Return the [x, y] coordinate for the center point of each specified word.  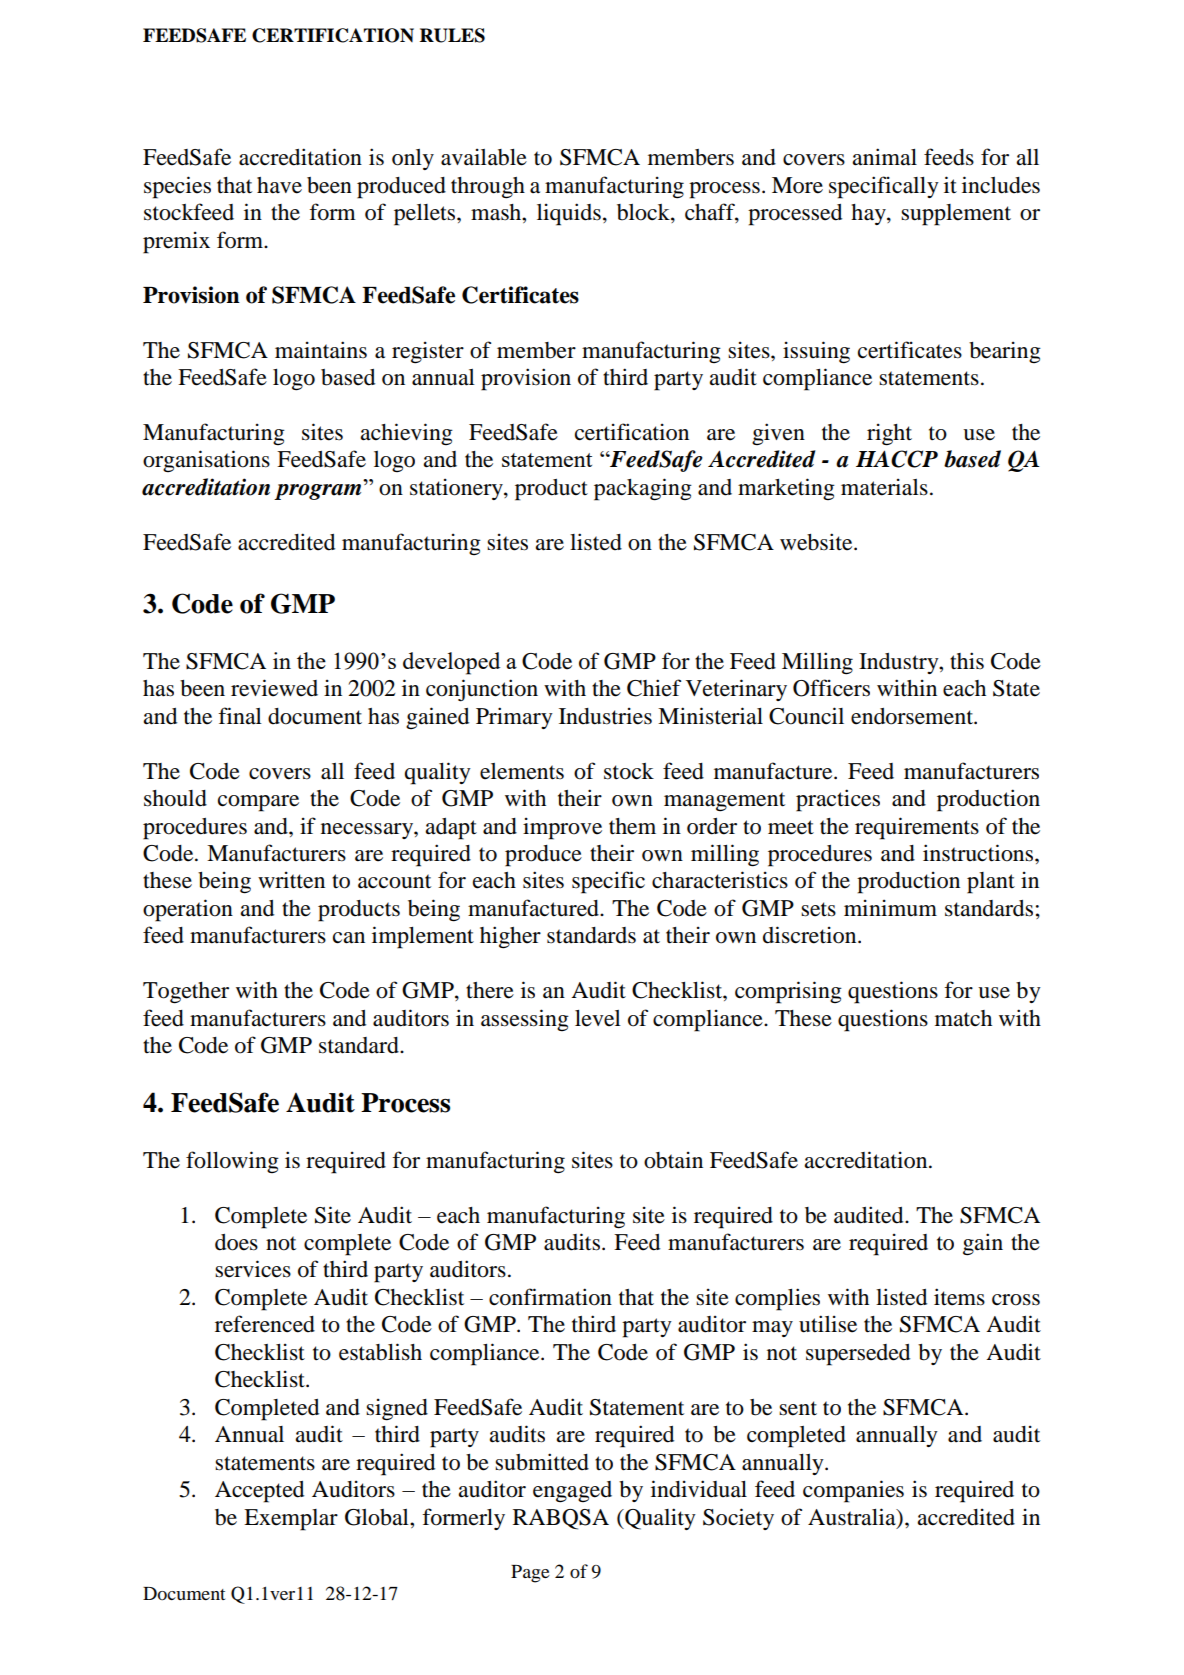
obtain [673, 1160]
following [232, 1162]
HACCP [897, 459]
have [279, 185]
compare [258, 803]
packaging [643, 489]
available [484, 157]
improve [562, 828]
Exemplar [291, 1520]
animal [884, 157]
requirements [917, 828]
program [317, 492]
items [959, 1297]
